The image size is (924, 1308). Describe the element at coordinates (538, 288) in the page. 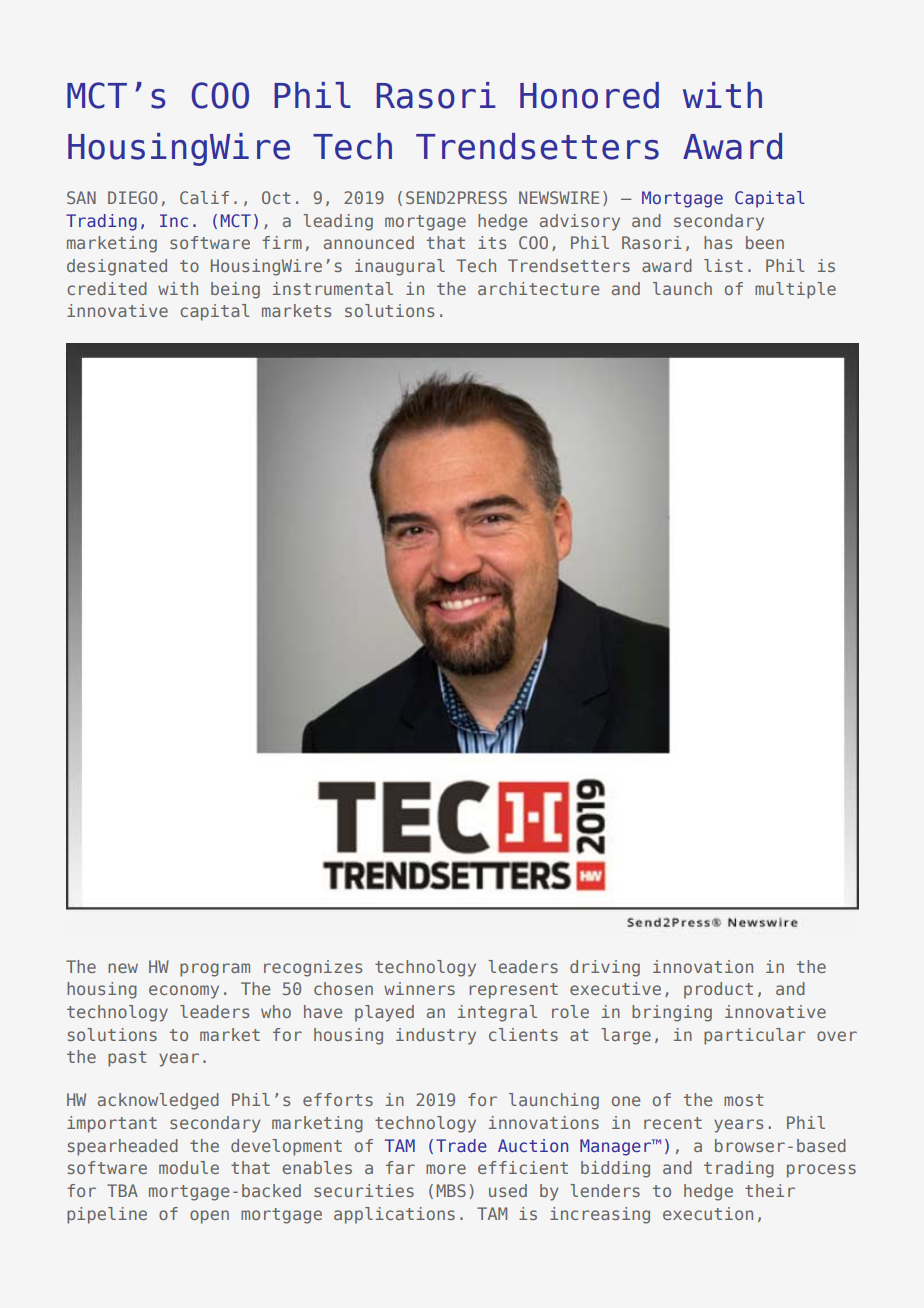

I see `architecture` at that location.
